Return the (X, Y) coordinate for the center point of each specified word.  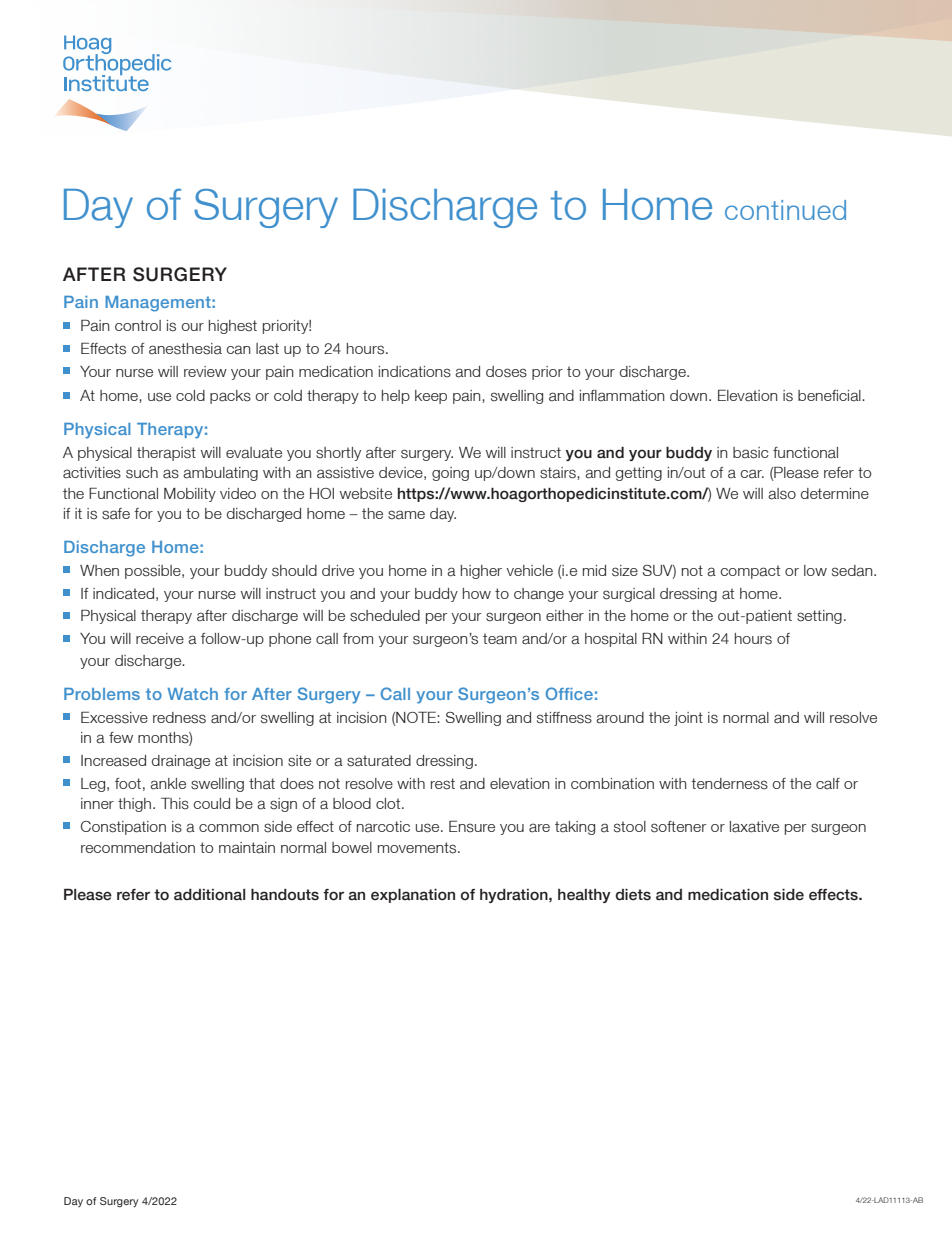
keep (431, 397)
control (138, 325)
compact (750, 572)
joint (688, 719)
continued (785, 210)
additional (209, 895)
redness (179, 718)
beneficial (830, 396)
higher (481, 572)
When (99, 570)
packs (230, 397)
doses (506, 372)
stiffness (564, 718)
